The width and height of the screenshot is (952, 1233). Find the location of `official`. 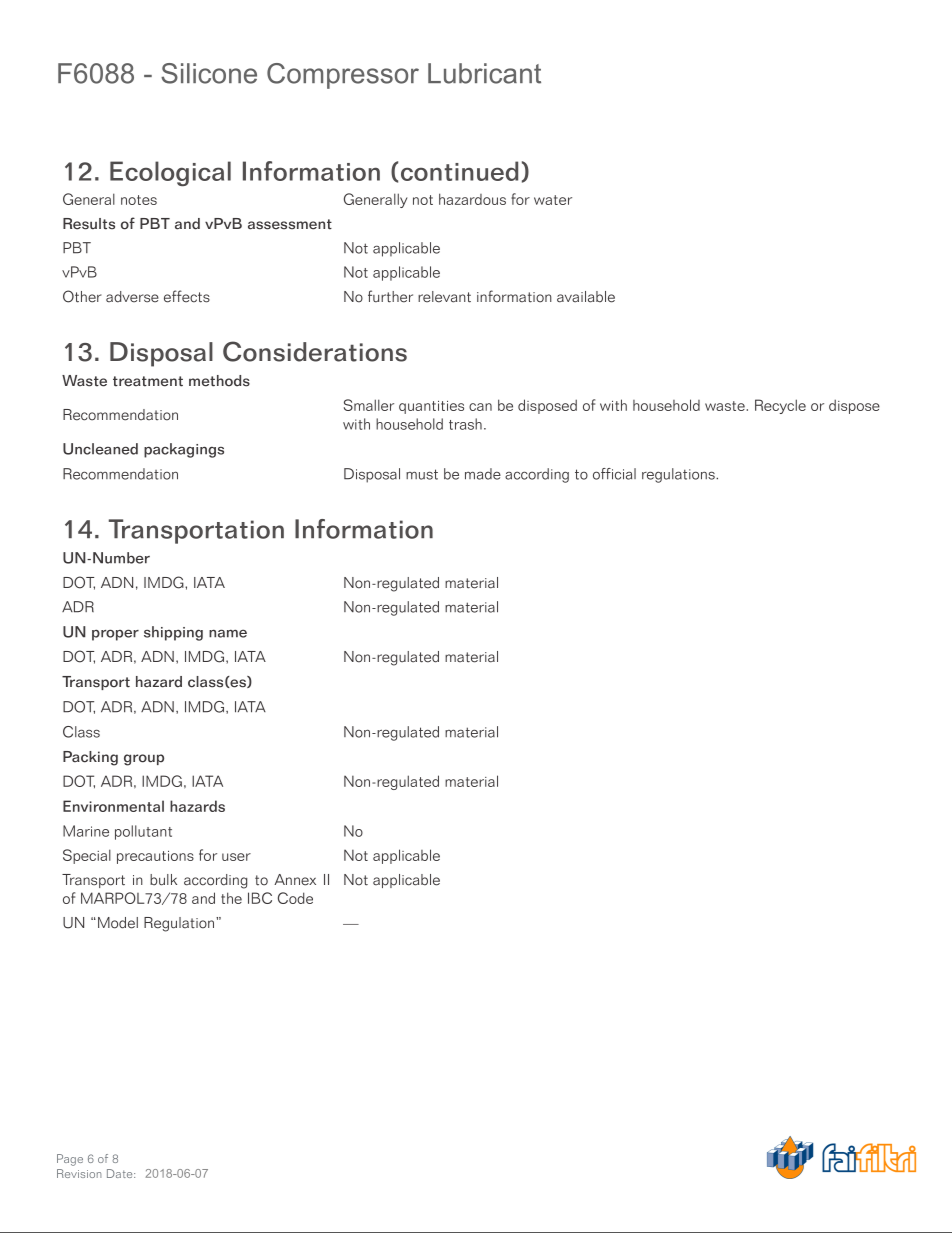

official is located at coordinates (614, 474).
